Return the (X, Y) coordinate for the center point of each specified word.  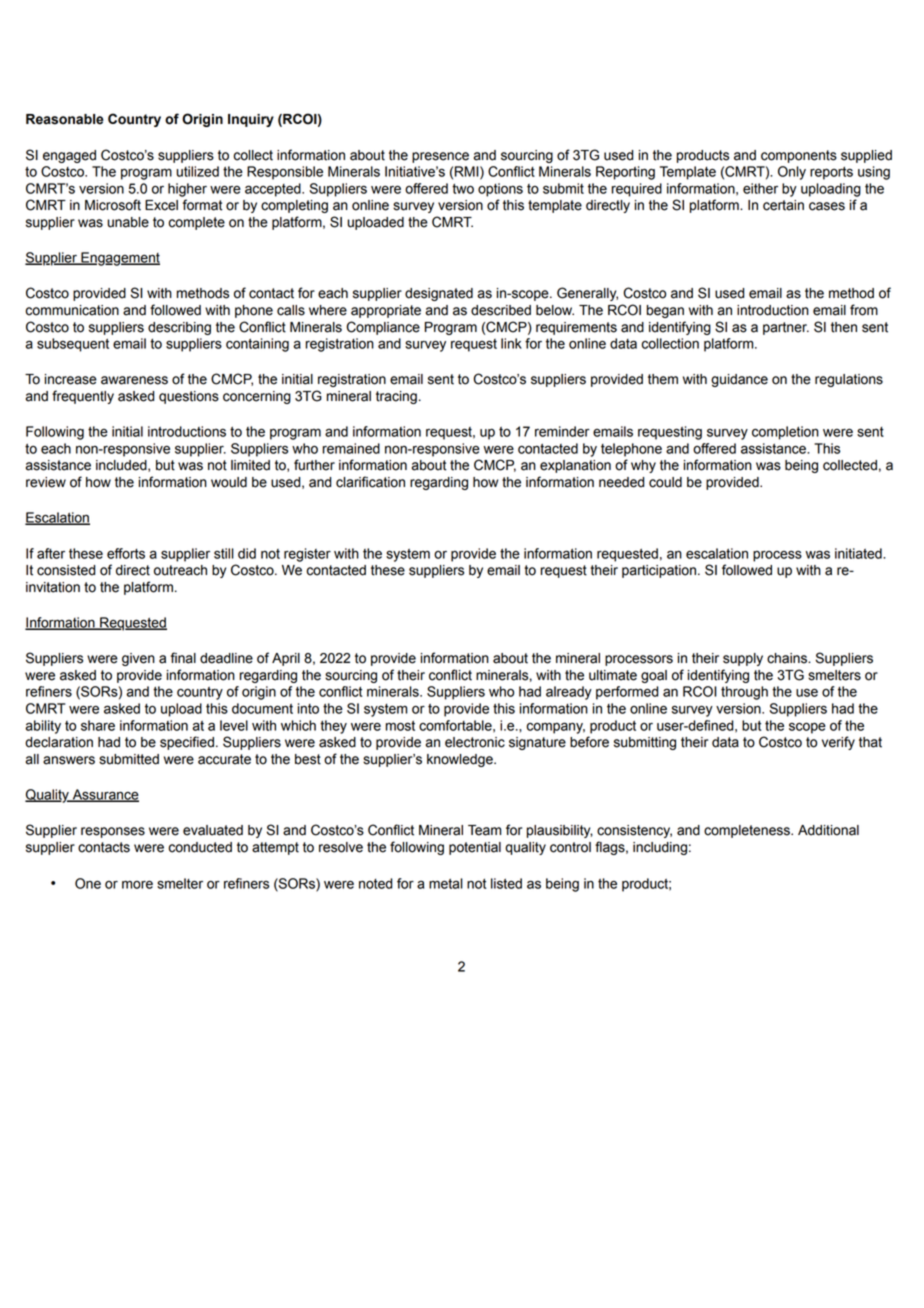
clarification (370, 482)
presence (440, 157)
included (122, 466)
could (665, 482)
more (137, 884)
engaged (69, 156)
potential (475, 848)
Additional (828, 830)
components (799, 156)
